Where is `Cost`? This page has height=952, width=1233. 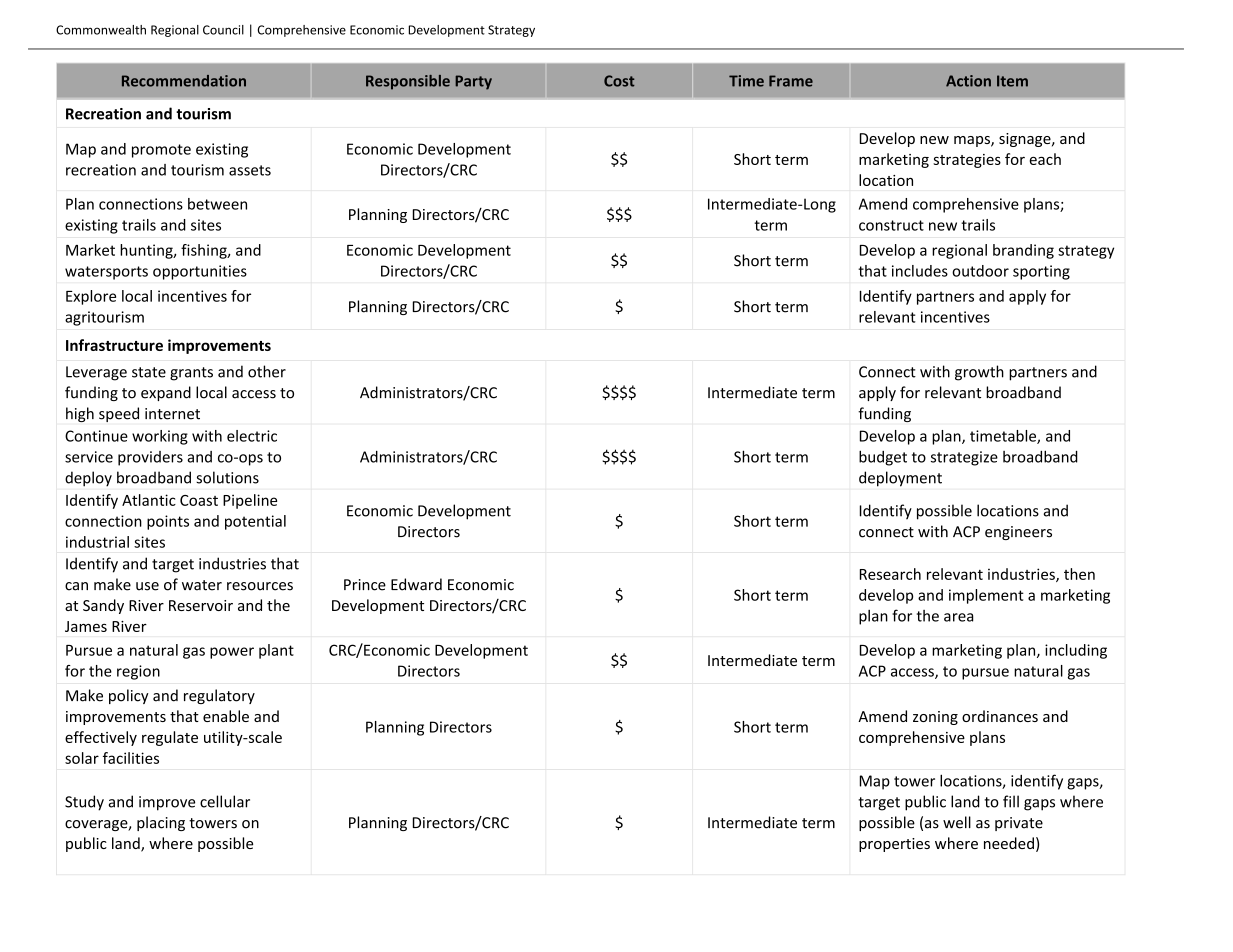
Cost is located at coordinates (619, 81).
